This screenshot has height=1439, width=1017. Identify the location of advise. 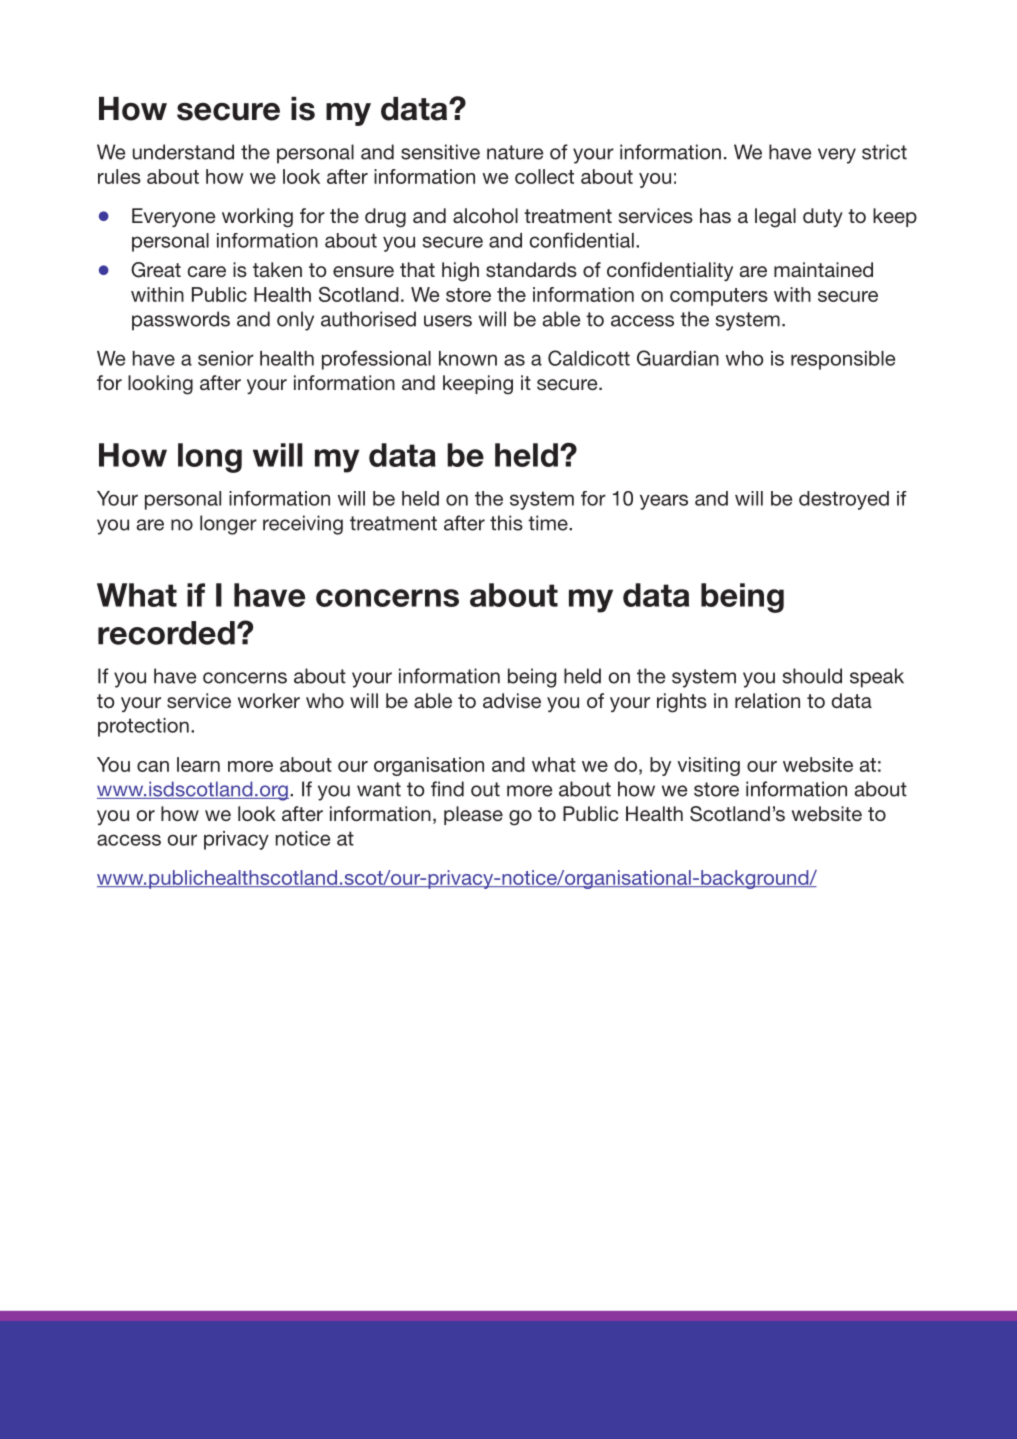
(512, 701).
